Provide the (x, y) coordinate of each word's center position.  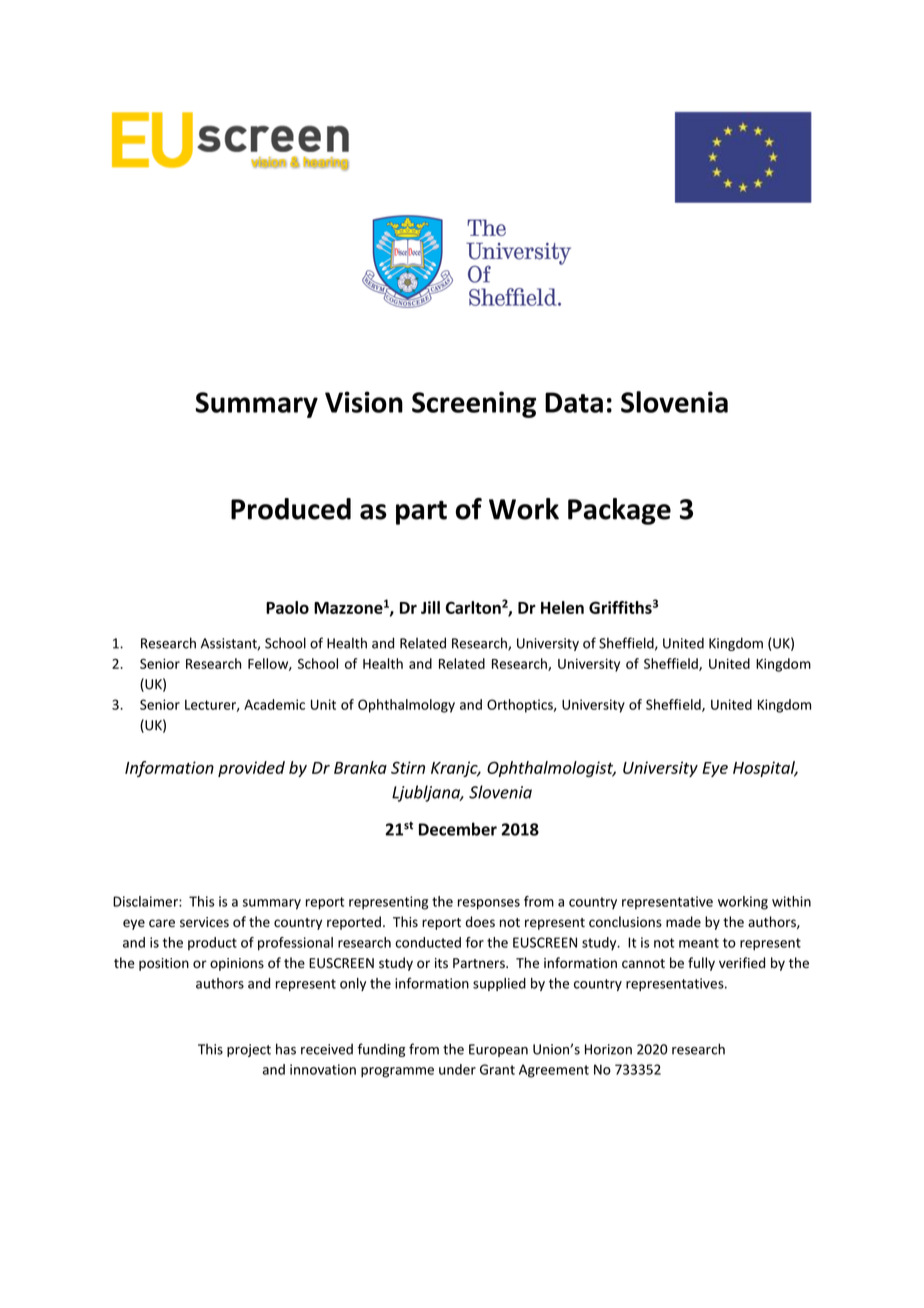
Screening (474, 404)
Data (574, 402)
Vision (364, 402)
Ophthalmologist (551, 769)
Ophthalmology (406, 706)
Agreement (554, 1071)
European (498, 1050)
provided (251, 769)
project (249, 1050)
